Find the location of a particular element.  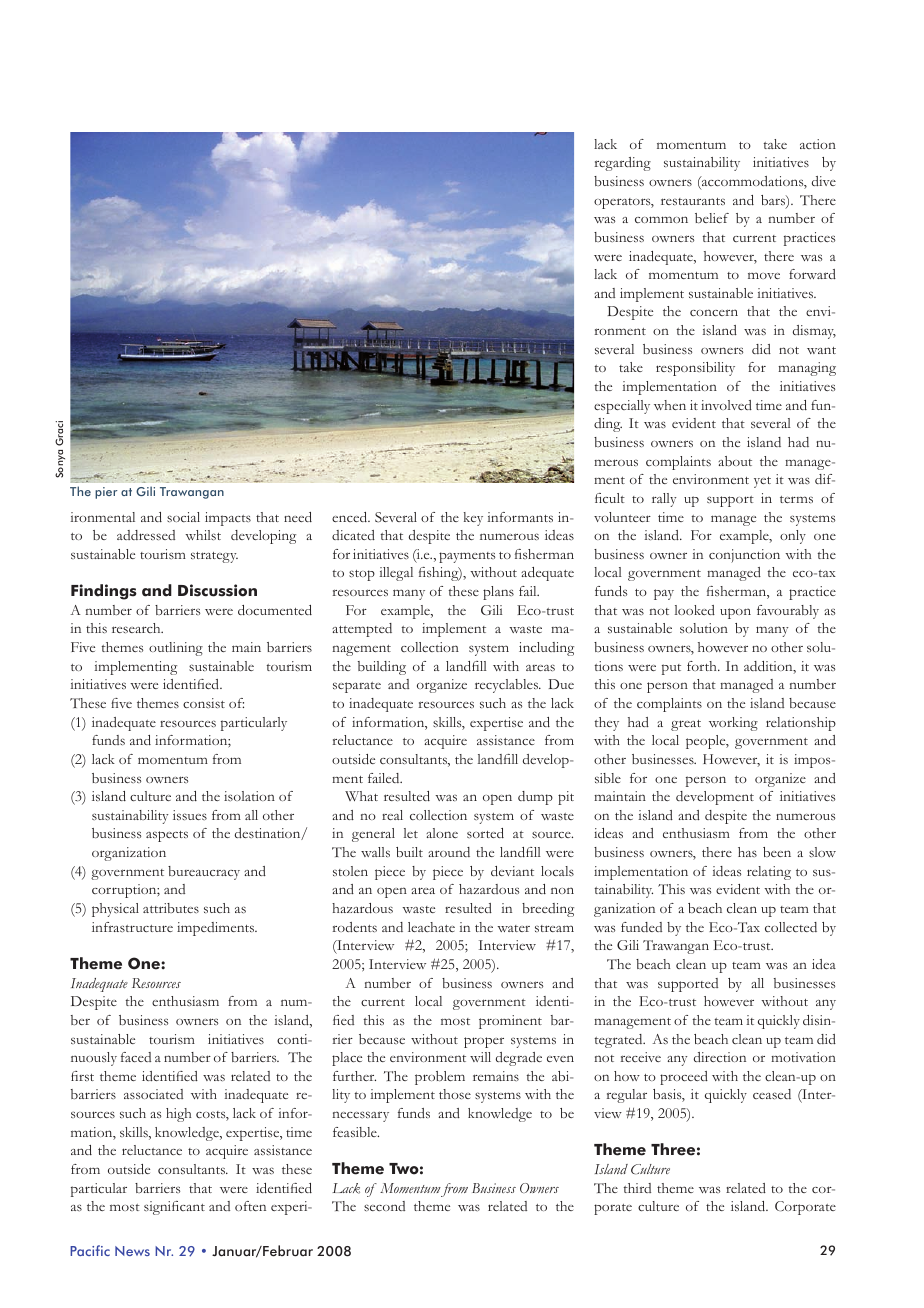

recyclables is located at coordinates (508, 686).
